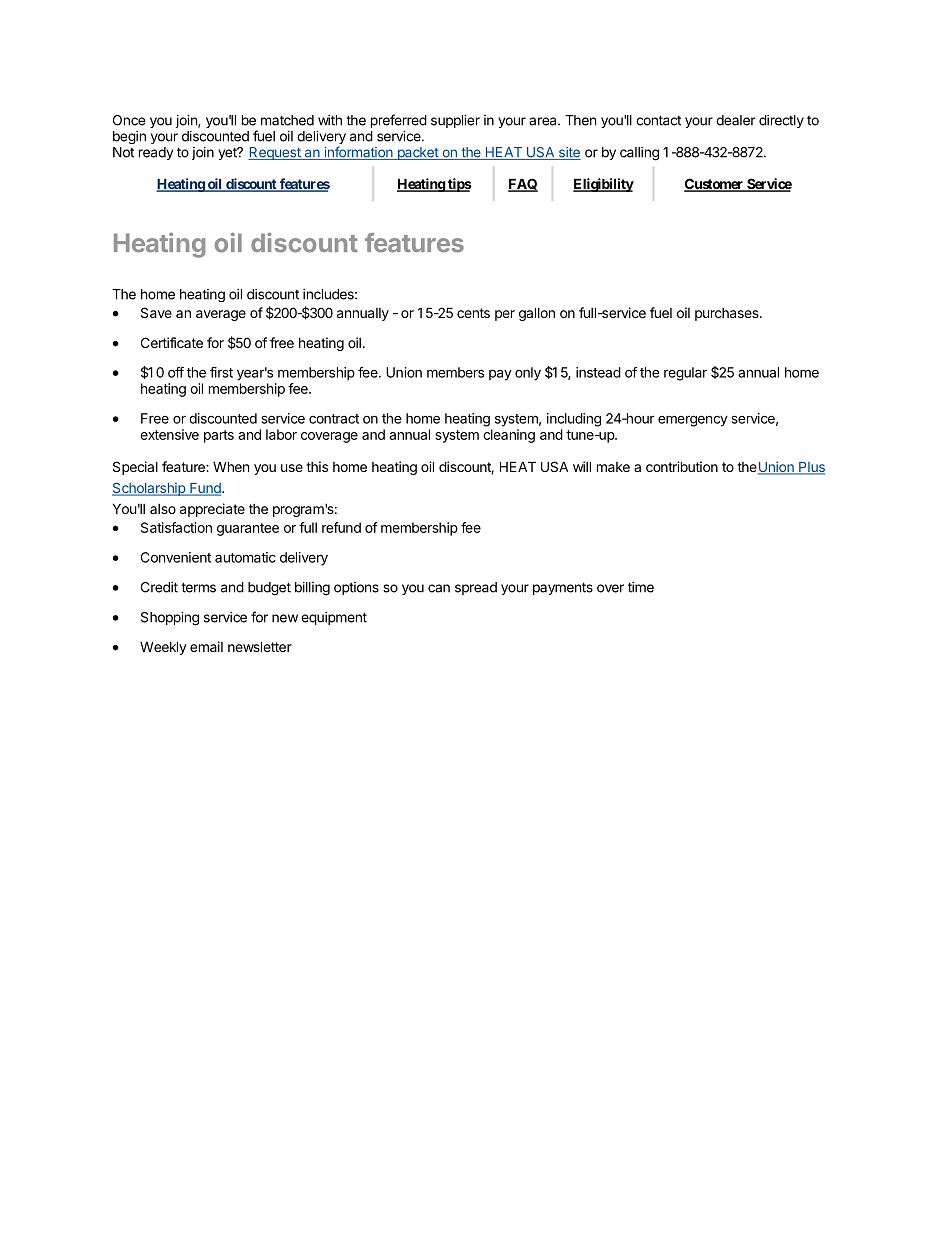 Image resolution: width=952 pixels, height=1233 pixels. What do you see at coordinates (455, 121) in the screenshot?
I see `supplier` at bounding box center [455, 121].
